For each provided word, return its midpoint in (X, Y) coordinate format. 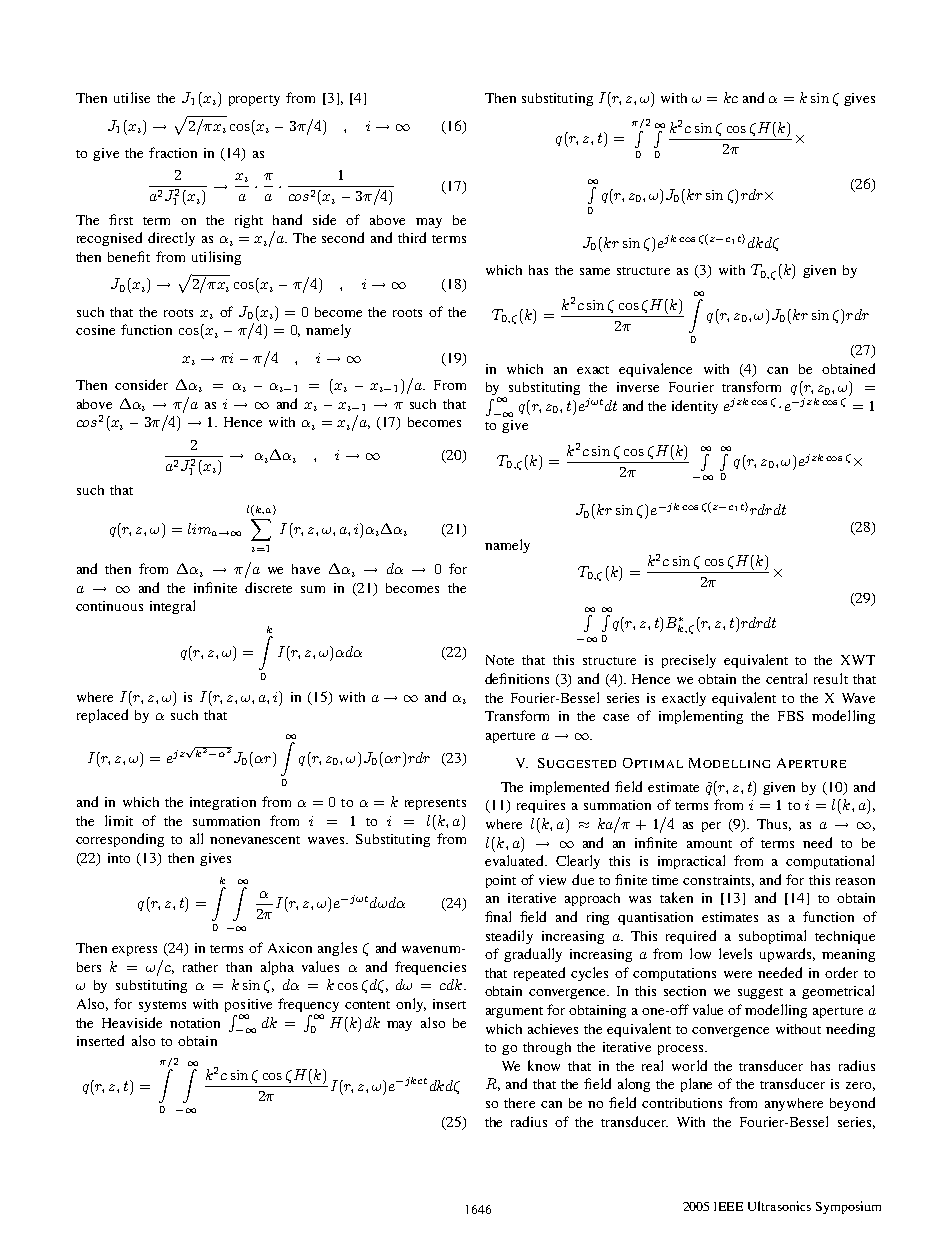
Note (500, 660)
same (595, 271)
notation (195, 1023)
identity (695, 407)
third (412, 237)
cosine (95, 330)
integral (172, 607)
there (519, 1103)
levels (735, 953)
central (786, 678)
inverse (638, 387)
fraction (173, 152)
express (134, 951)
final (498, 916)
